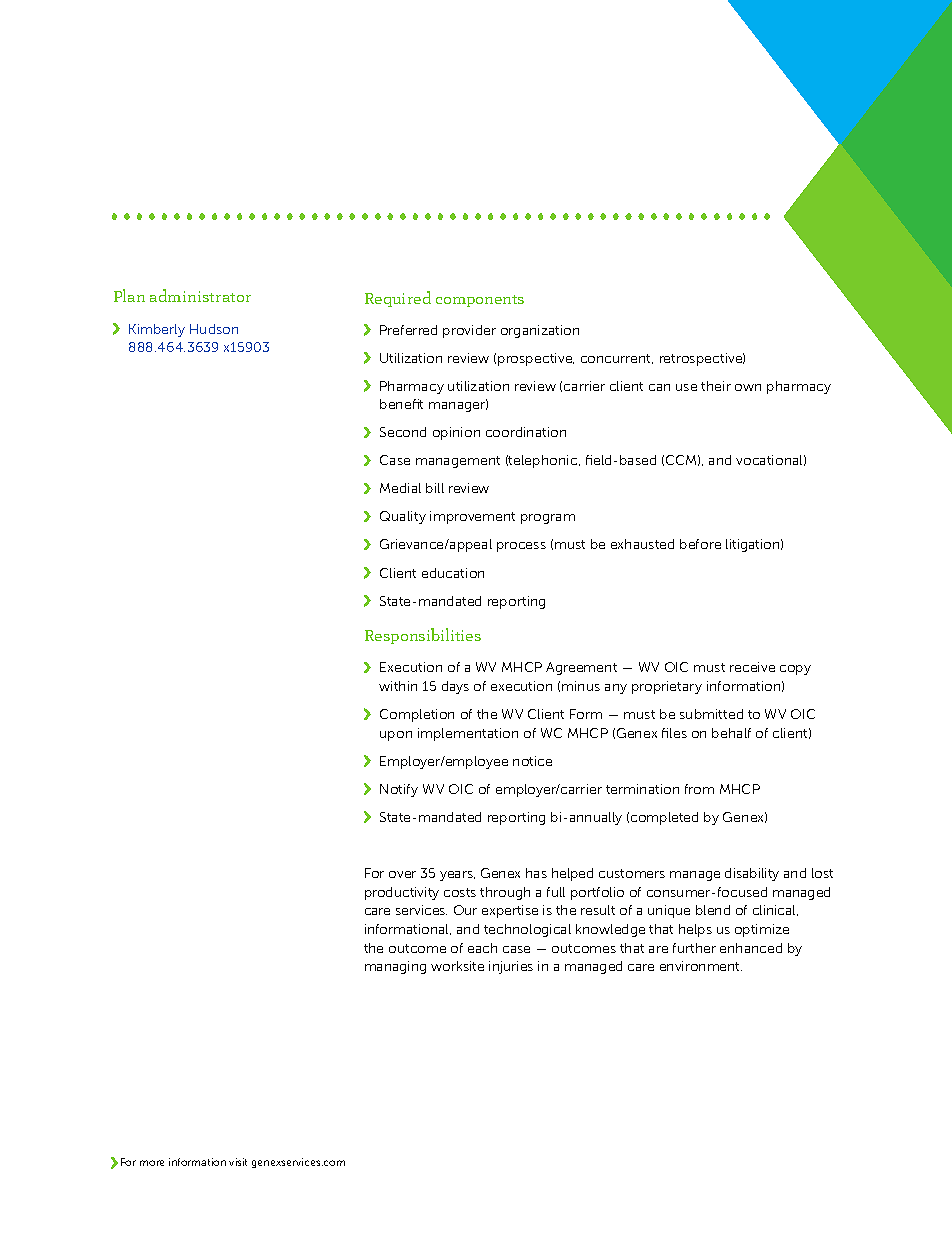 The image size is (952, 1233). What do you see at coordinates (400, 488) in the screenshot?
I see `Medial` at bounding box center [400, 488].
